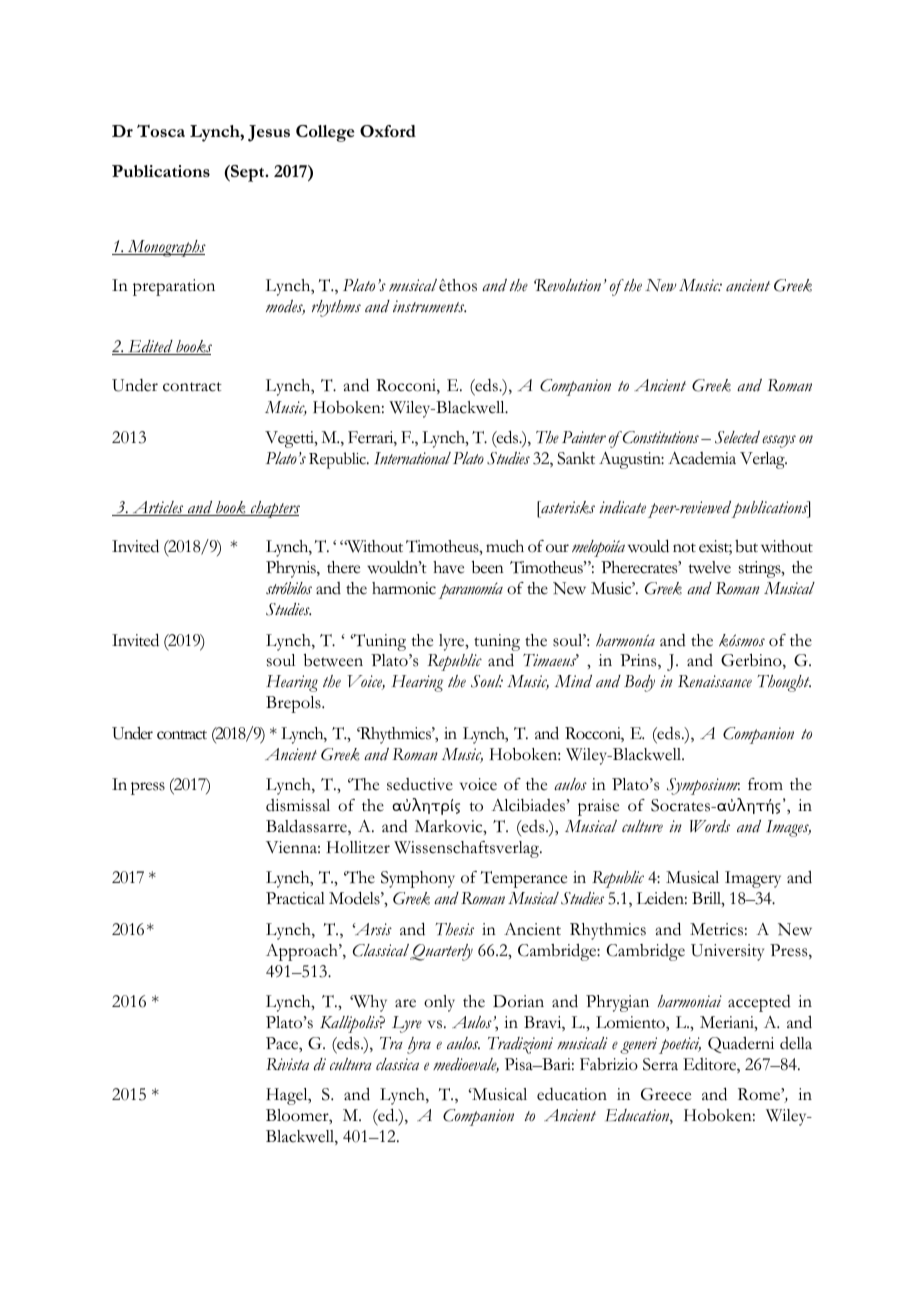 The width and height of the screenshot is (924, 1308). Describe the element at coordinates (150, 347) in the screenshot. I see `Edited` at that location.
